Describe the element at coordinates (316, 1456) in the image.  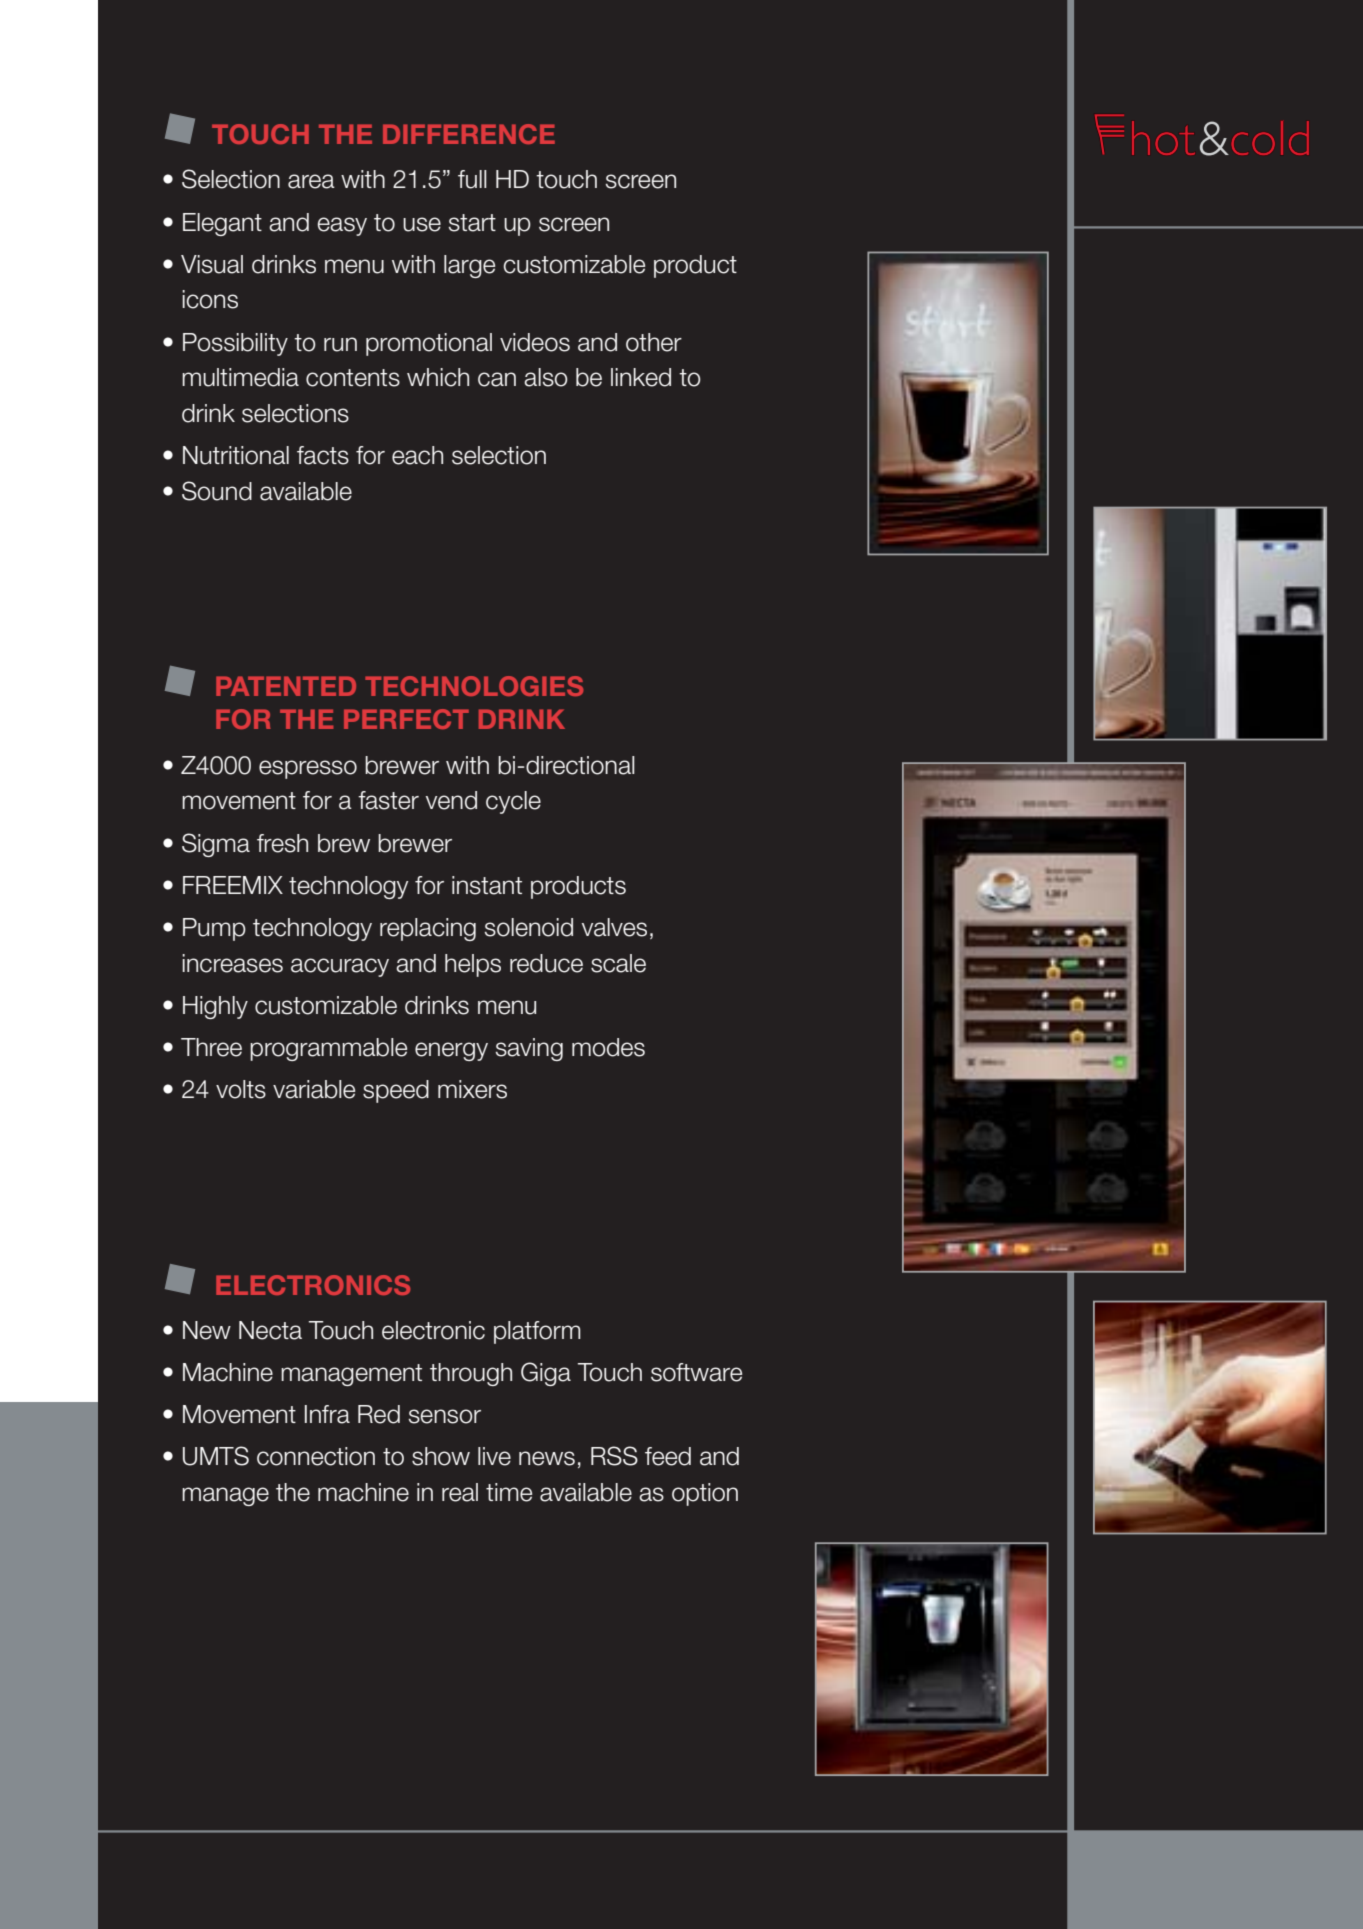
I see `connection` at that location.
